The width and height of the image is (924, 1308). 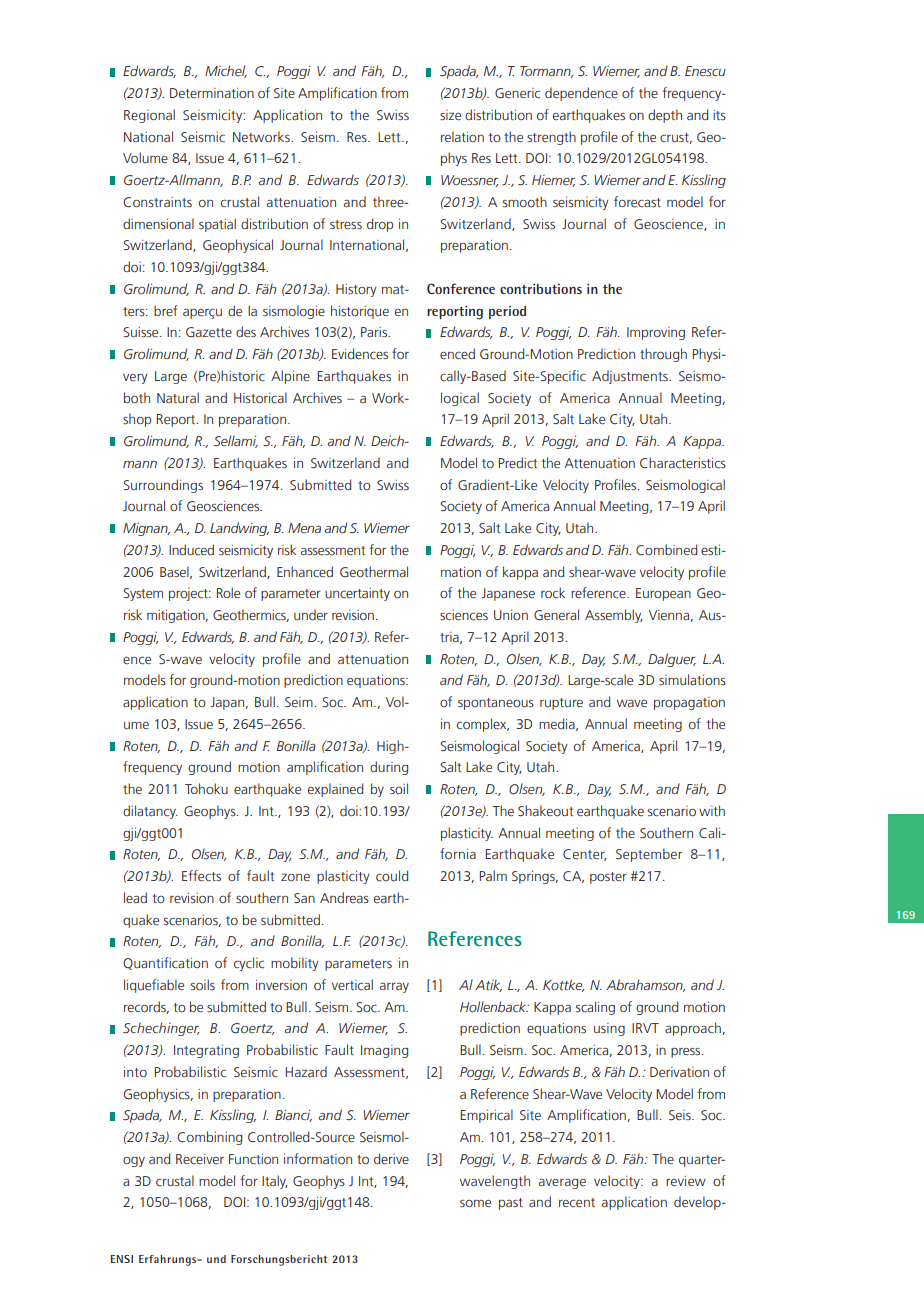 I want to click on September, so click(x=649, y=855).
